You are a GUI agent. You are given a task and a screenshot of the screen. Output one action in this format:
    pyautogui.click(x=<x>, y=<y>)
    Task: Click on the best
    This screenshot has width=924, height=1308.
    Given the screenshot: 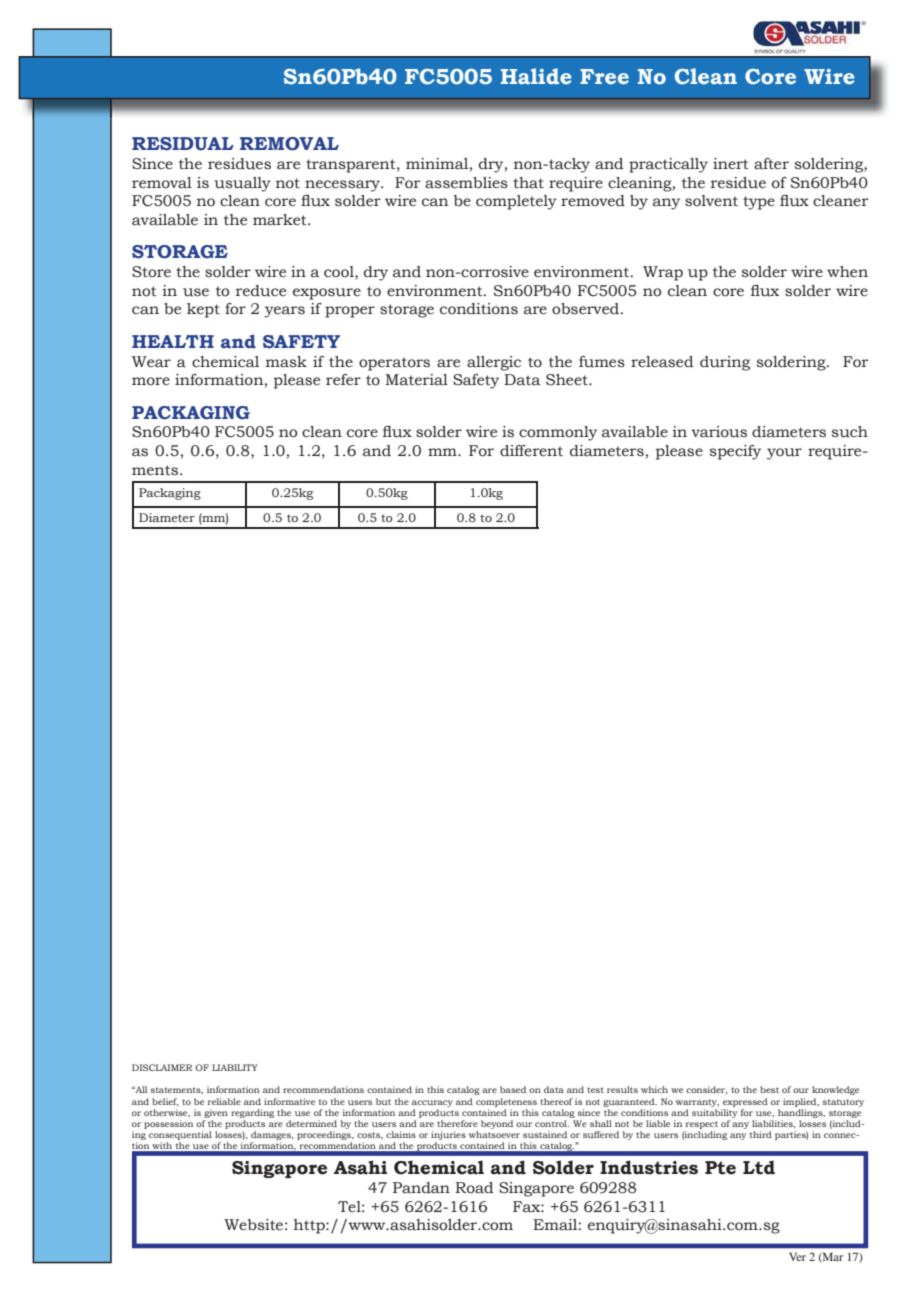 What is the action you would take?
    pyautogui.click(x=769, y=1089)
